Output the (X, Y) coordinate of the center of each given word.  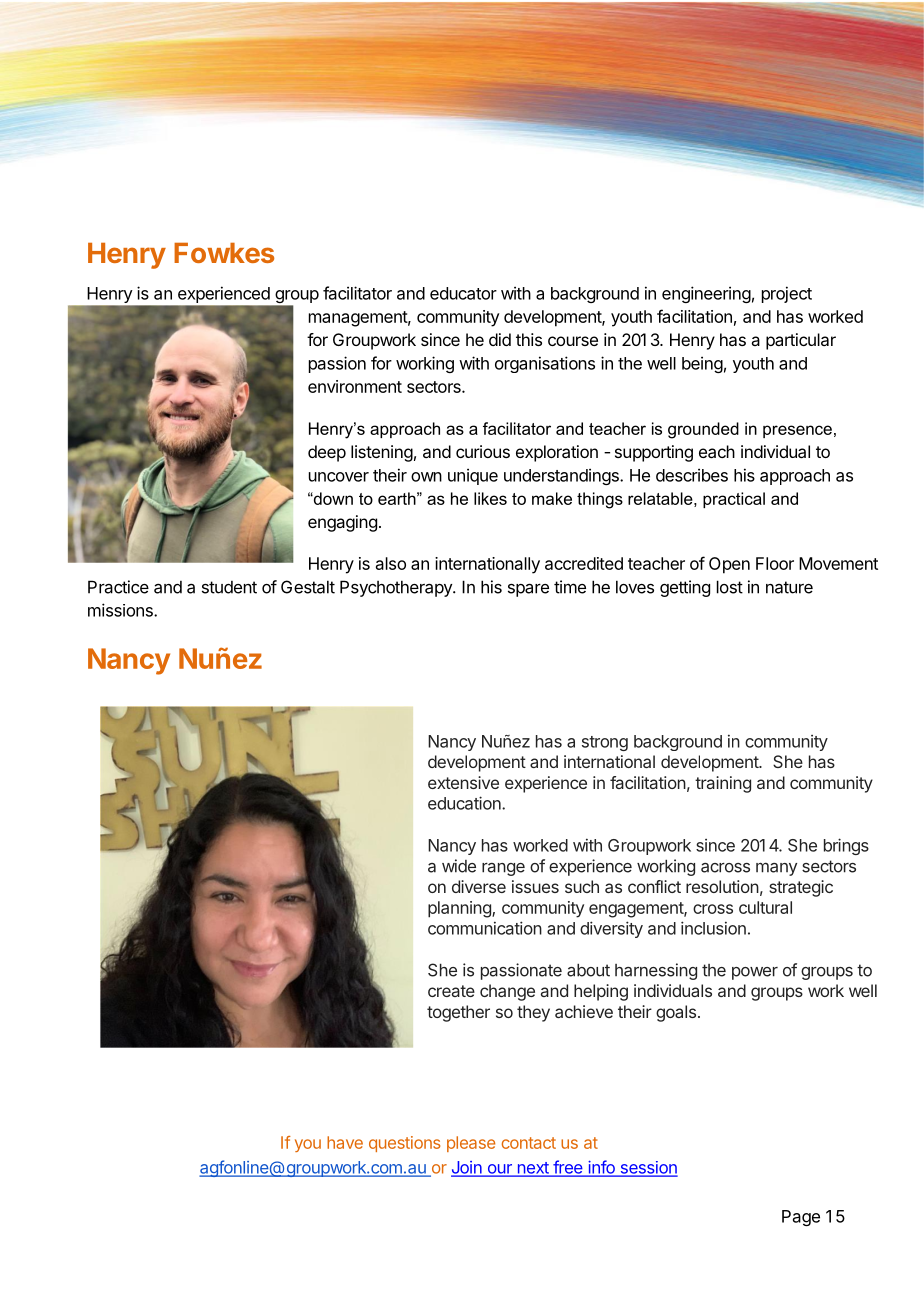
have (345, 1142)
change (507, 992)
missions (121, 610)
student (229, 587)
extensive (463, 782)
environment (355, 386)
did (500, 339)
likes (490, 498)
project (787, 294)
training (723, 784)
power (755, 973)
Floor (775, 563)
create (451, 991)
